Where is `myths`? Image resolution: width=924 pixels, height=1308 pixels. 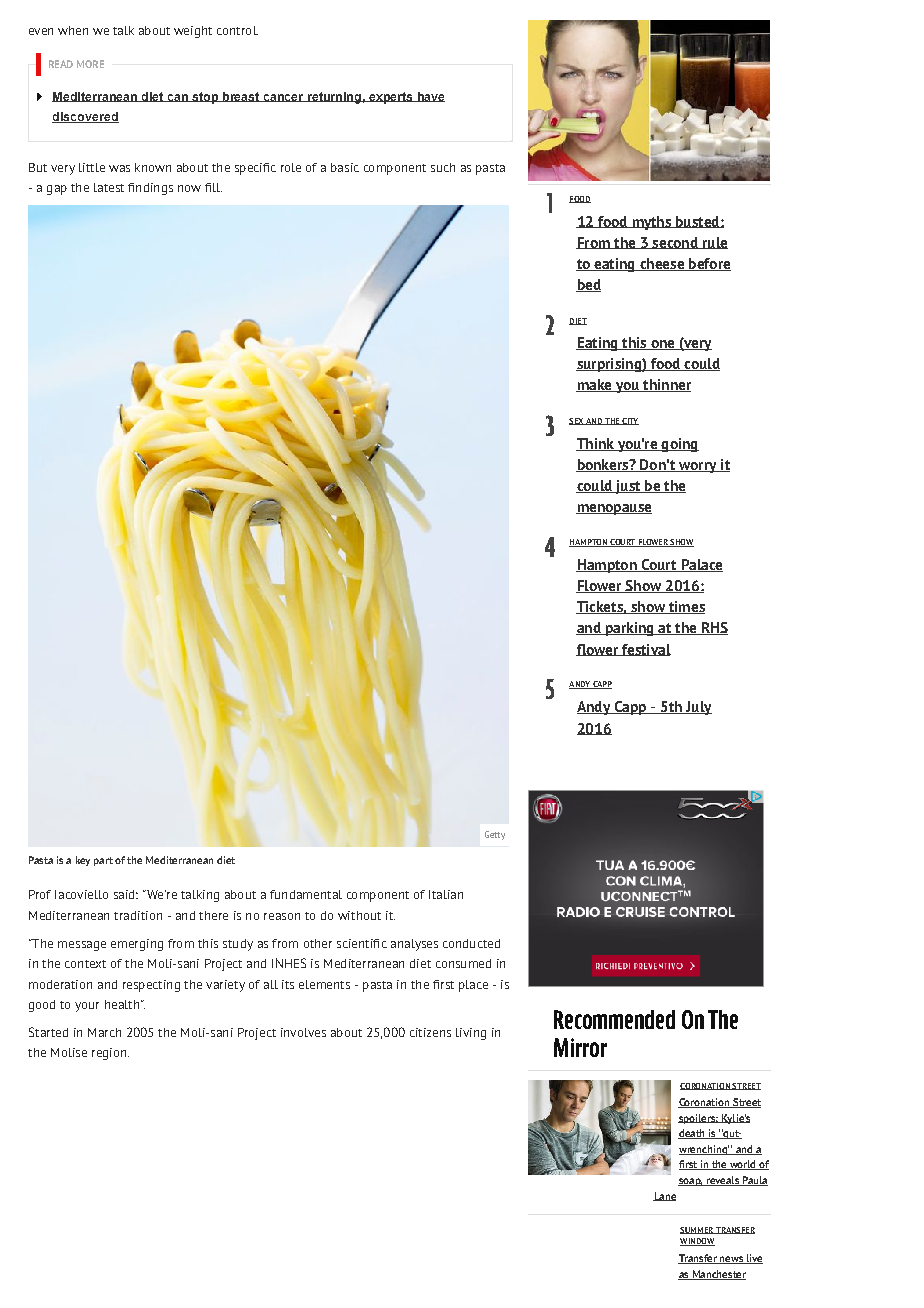 myths is located at coordinates (651, 223).
